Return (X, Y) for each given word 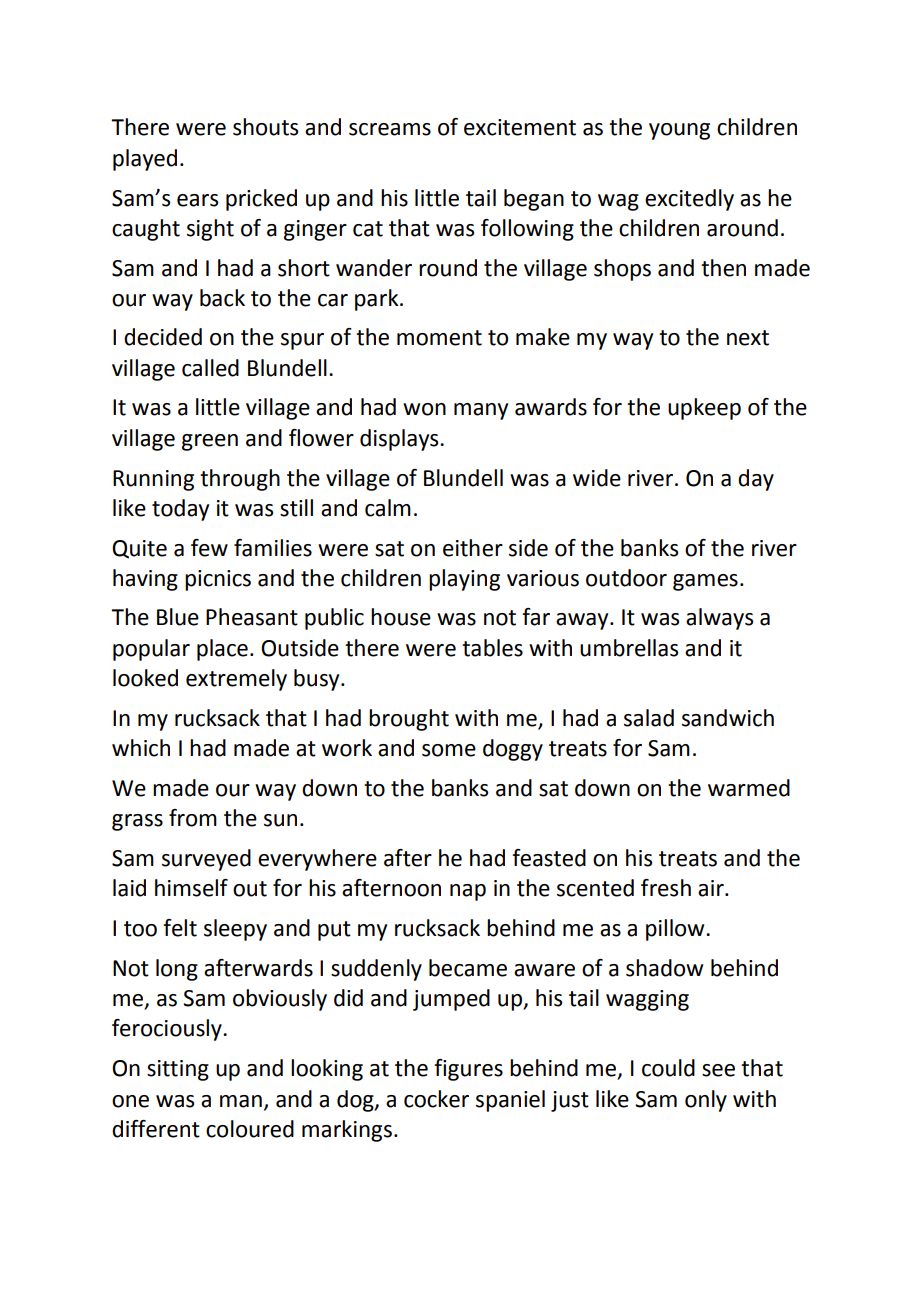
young (679, 131)
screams (390, 129)
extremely (236, 680)
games (705, 582)
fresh (666, 888)
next (748, 338)
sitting (178, 1070)
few (209, 548)
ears (197, 200)
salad (649, 718)
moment (439, 338)
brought (409, 720)
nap (468, 892)
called (210, 368)
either (473, 548)
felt (180, 928)
